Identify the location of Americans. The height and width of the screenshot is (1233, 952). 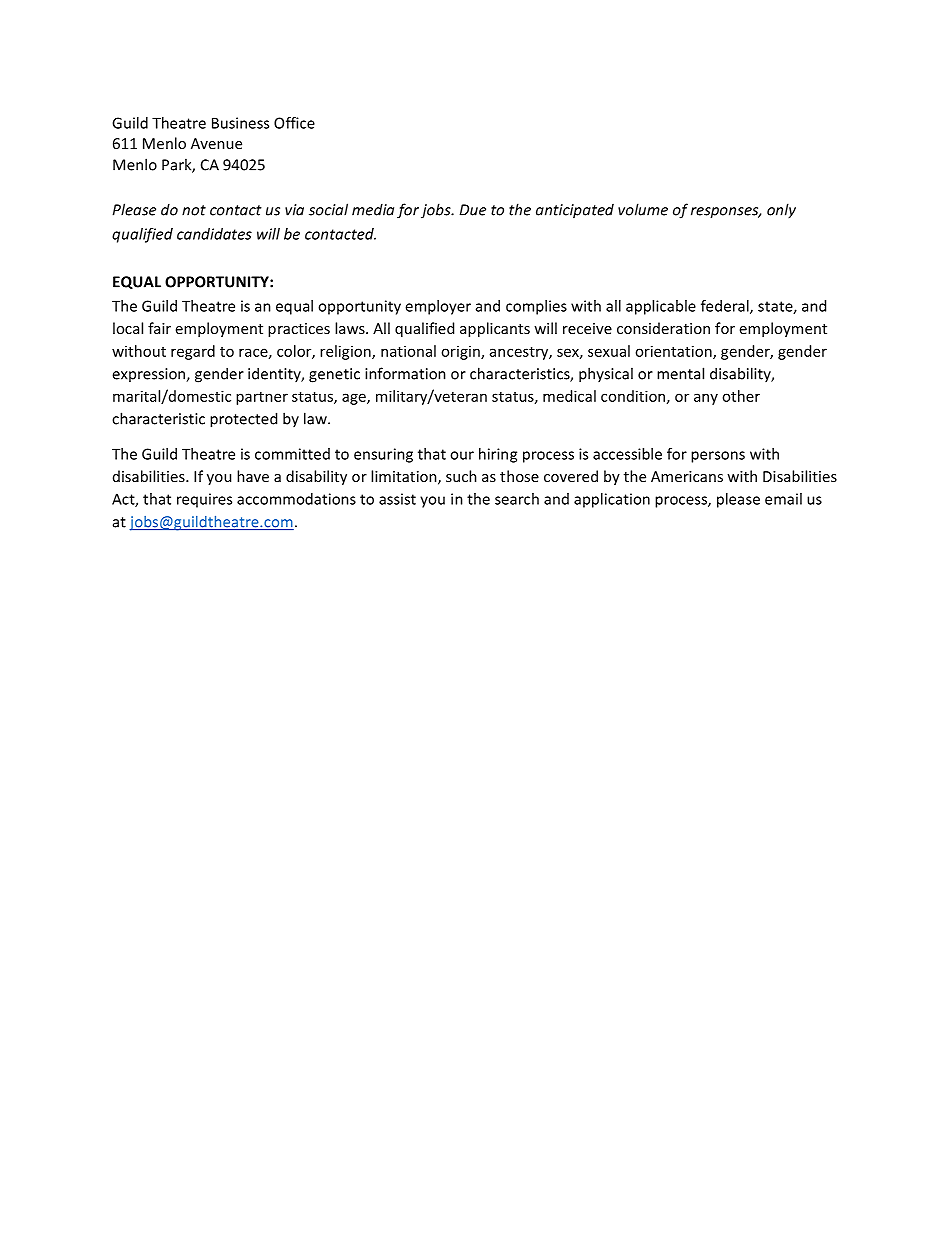
(687, 476).
